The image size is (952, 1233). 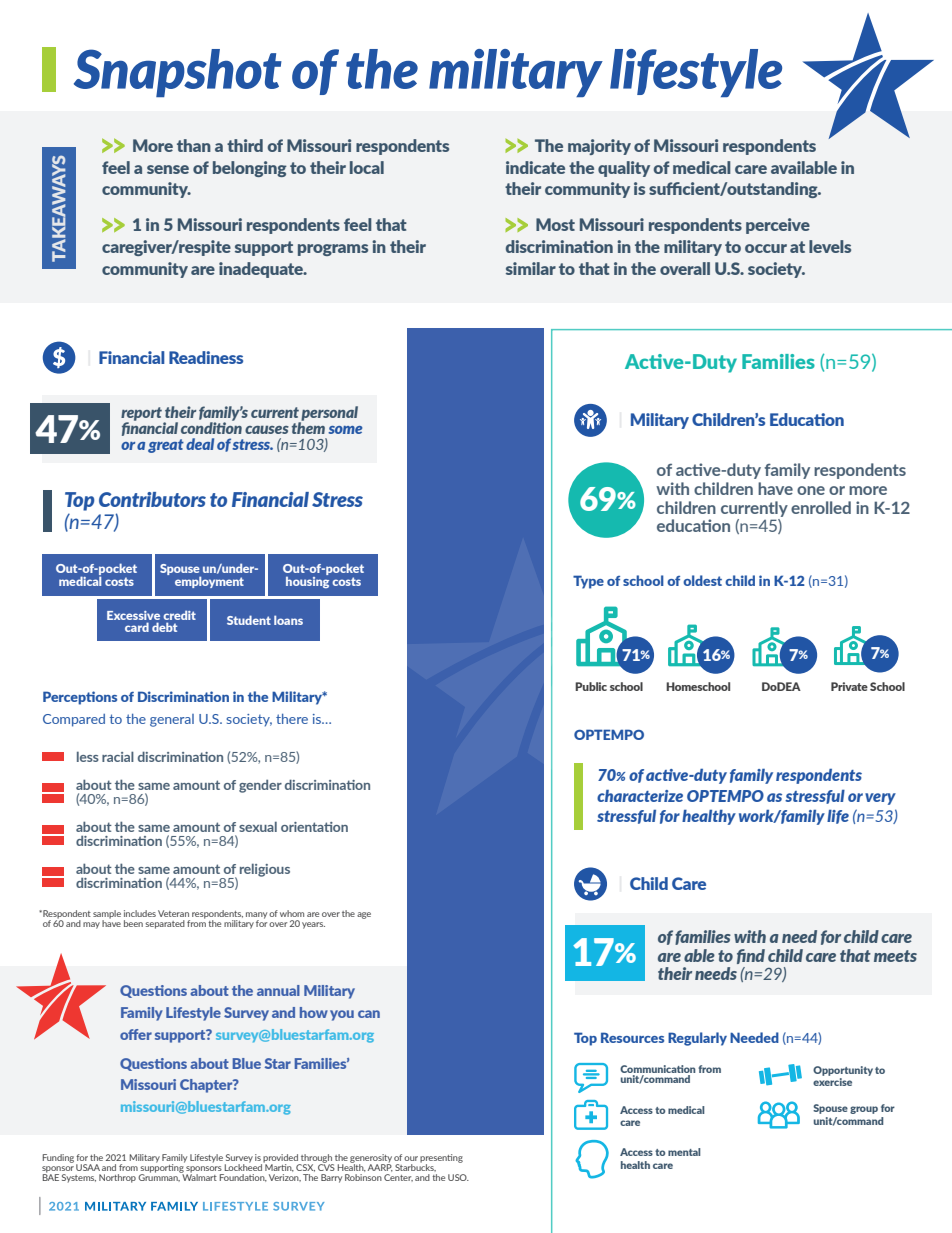 What do you see at coordinates (535, 167) in the screenshot?
I see `indicate` at bounding box center [535, 167].
